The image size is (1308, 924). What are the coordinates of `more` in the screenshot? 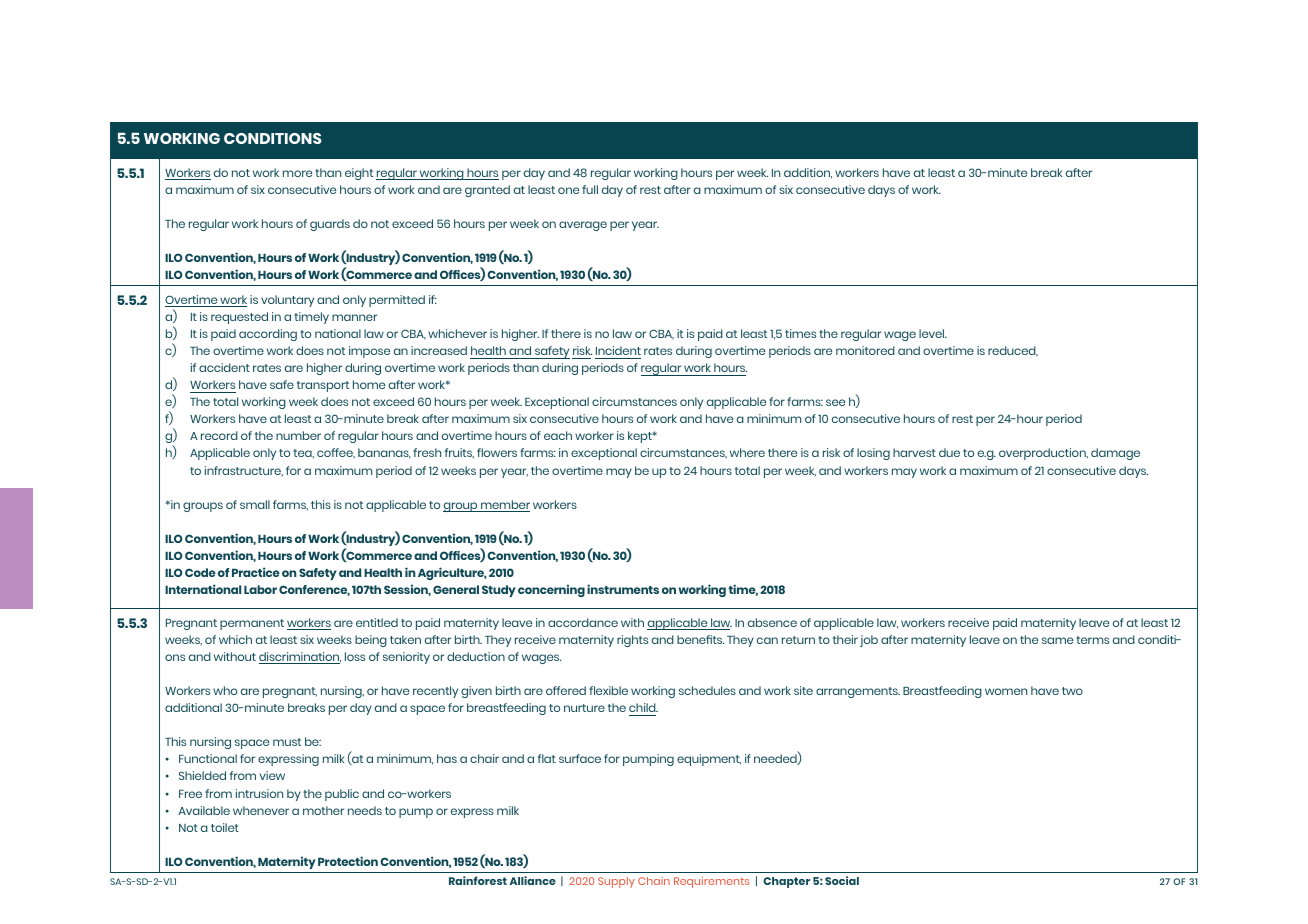 It's located at (297, 173).
